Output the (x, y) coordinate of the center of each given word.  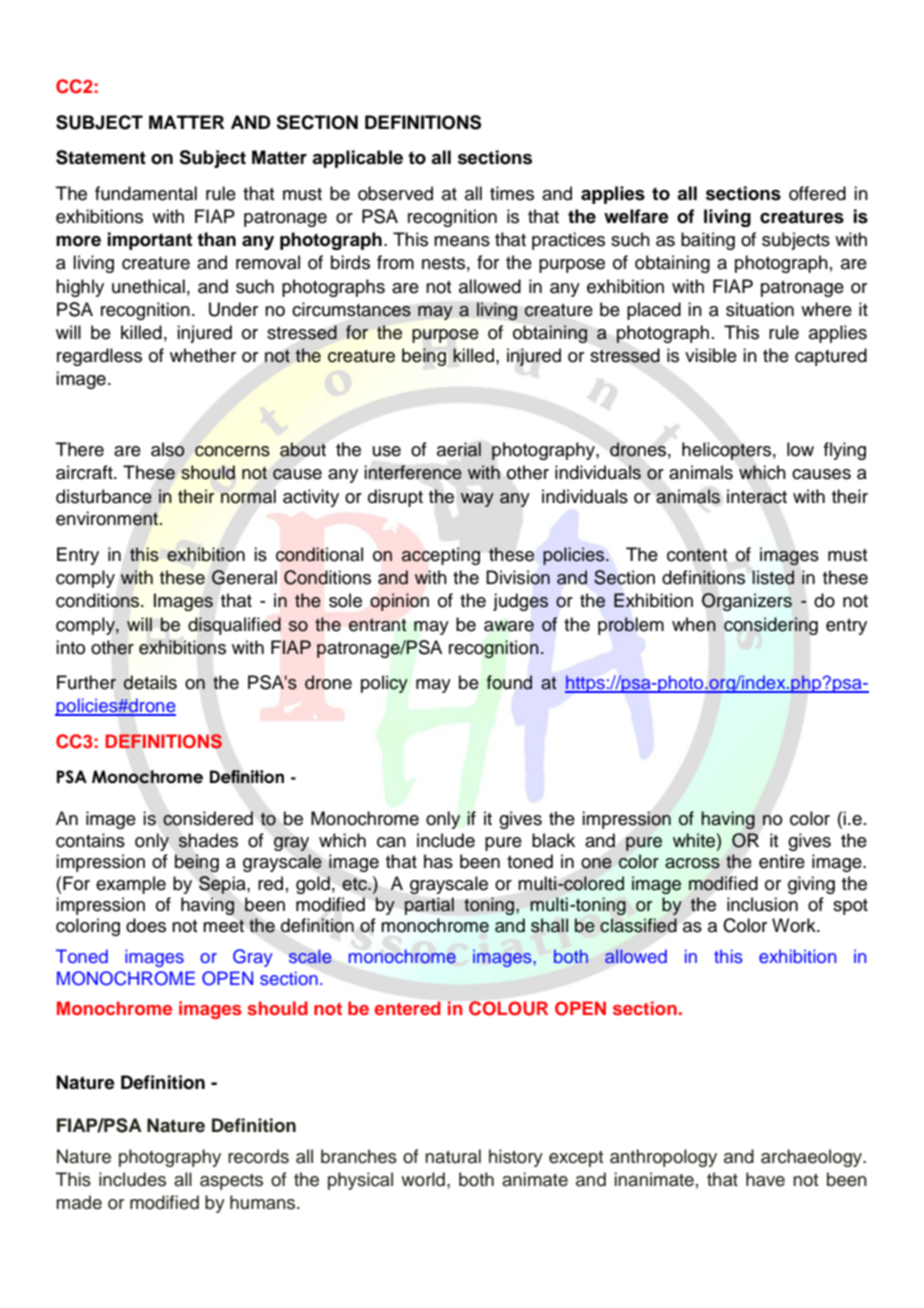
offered (817, 193)
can (391, 842)
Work (795, 925)
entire (782, 861)
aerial (459, 449)
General (244, 577)
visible (711, 355)
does (146, 925)
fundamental (146, 193)
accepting (440, 556)
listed (773, 577)
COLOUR (508, 1008)
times (512, 193)
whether (203, 355)
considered (208, 818)
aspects (231, 1182)
